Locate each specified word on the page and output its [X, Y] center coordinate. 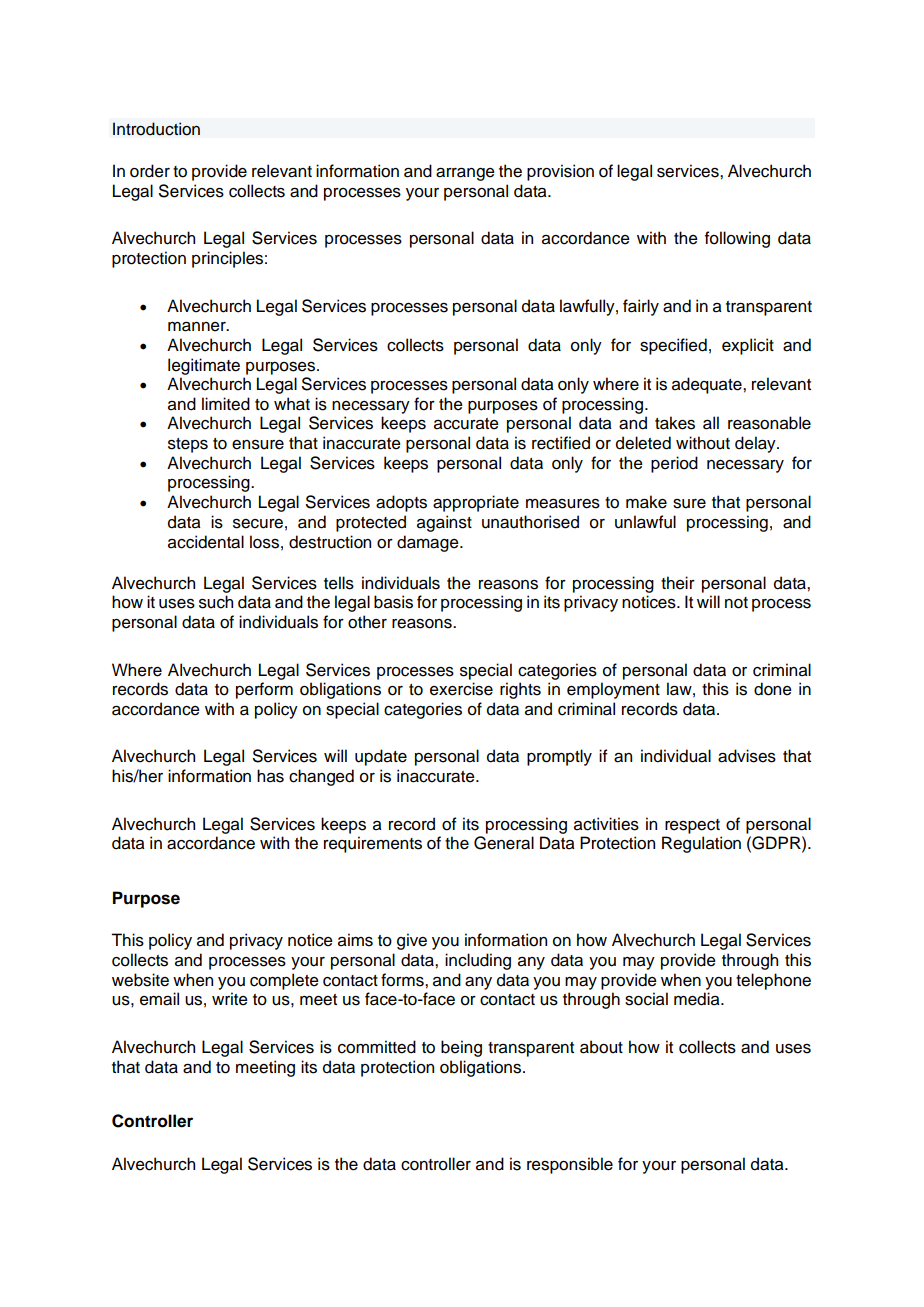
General [504, 843]
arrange [465, 174]
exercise [461, 689]
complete [284, 981]
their [678, 583]
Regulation [701, 844]
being [461, 1048]
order [150, 171]
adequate [708, 385]
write [230, 999]
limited [226, 404]
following [737, 239]
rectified [561, 443]
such [216, 602]
